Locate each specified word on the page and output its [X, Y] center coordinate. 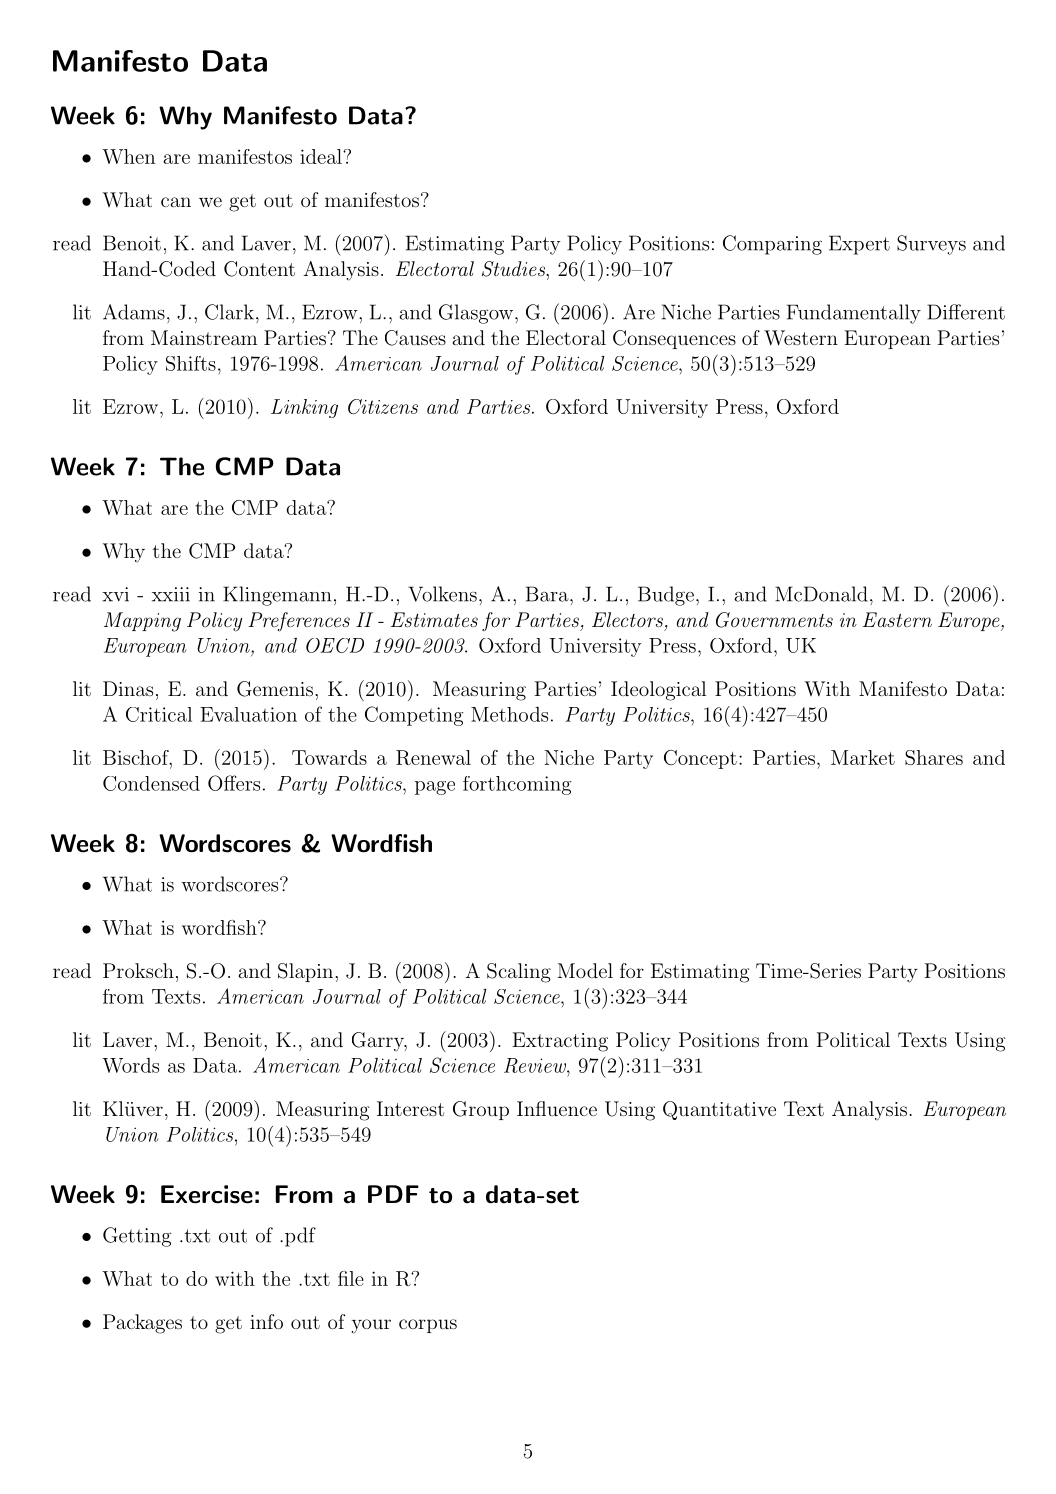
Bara [548, 594]
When [128, 156]
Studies [515, 270]
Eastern [897, 619]
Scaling [519, 973]
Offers [234, 783]
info [266, 1321]
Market [863, 757]
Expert [859, 245]
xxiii [171, 594]
